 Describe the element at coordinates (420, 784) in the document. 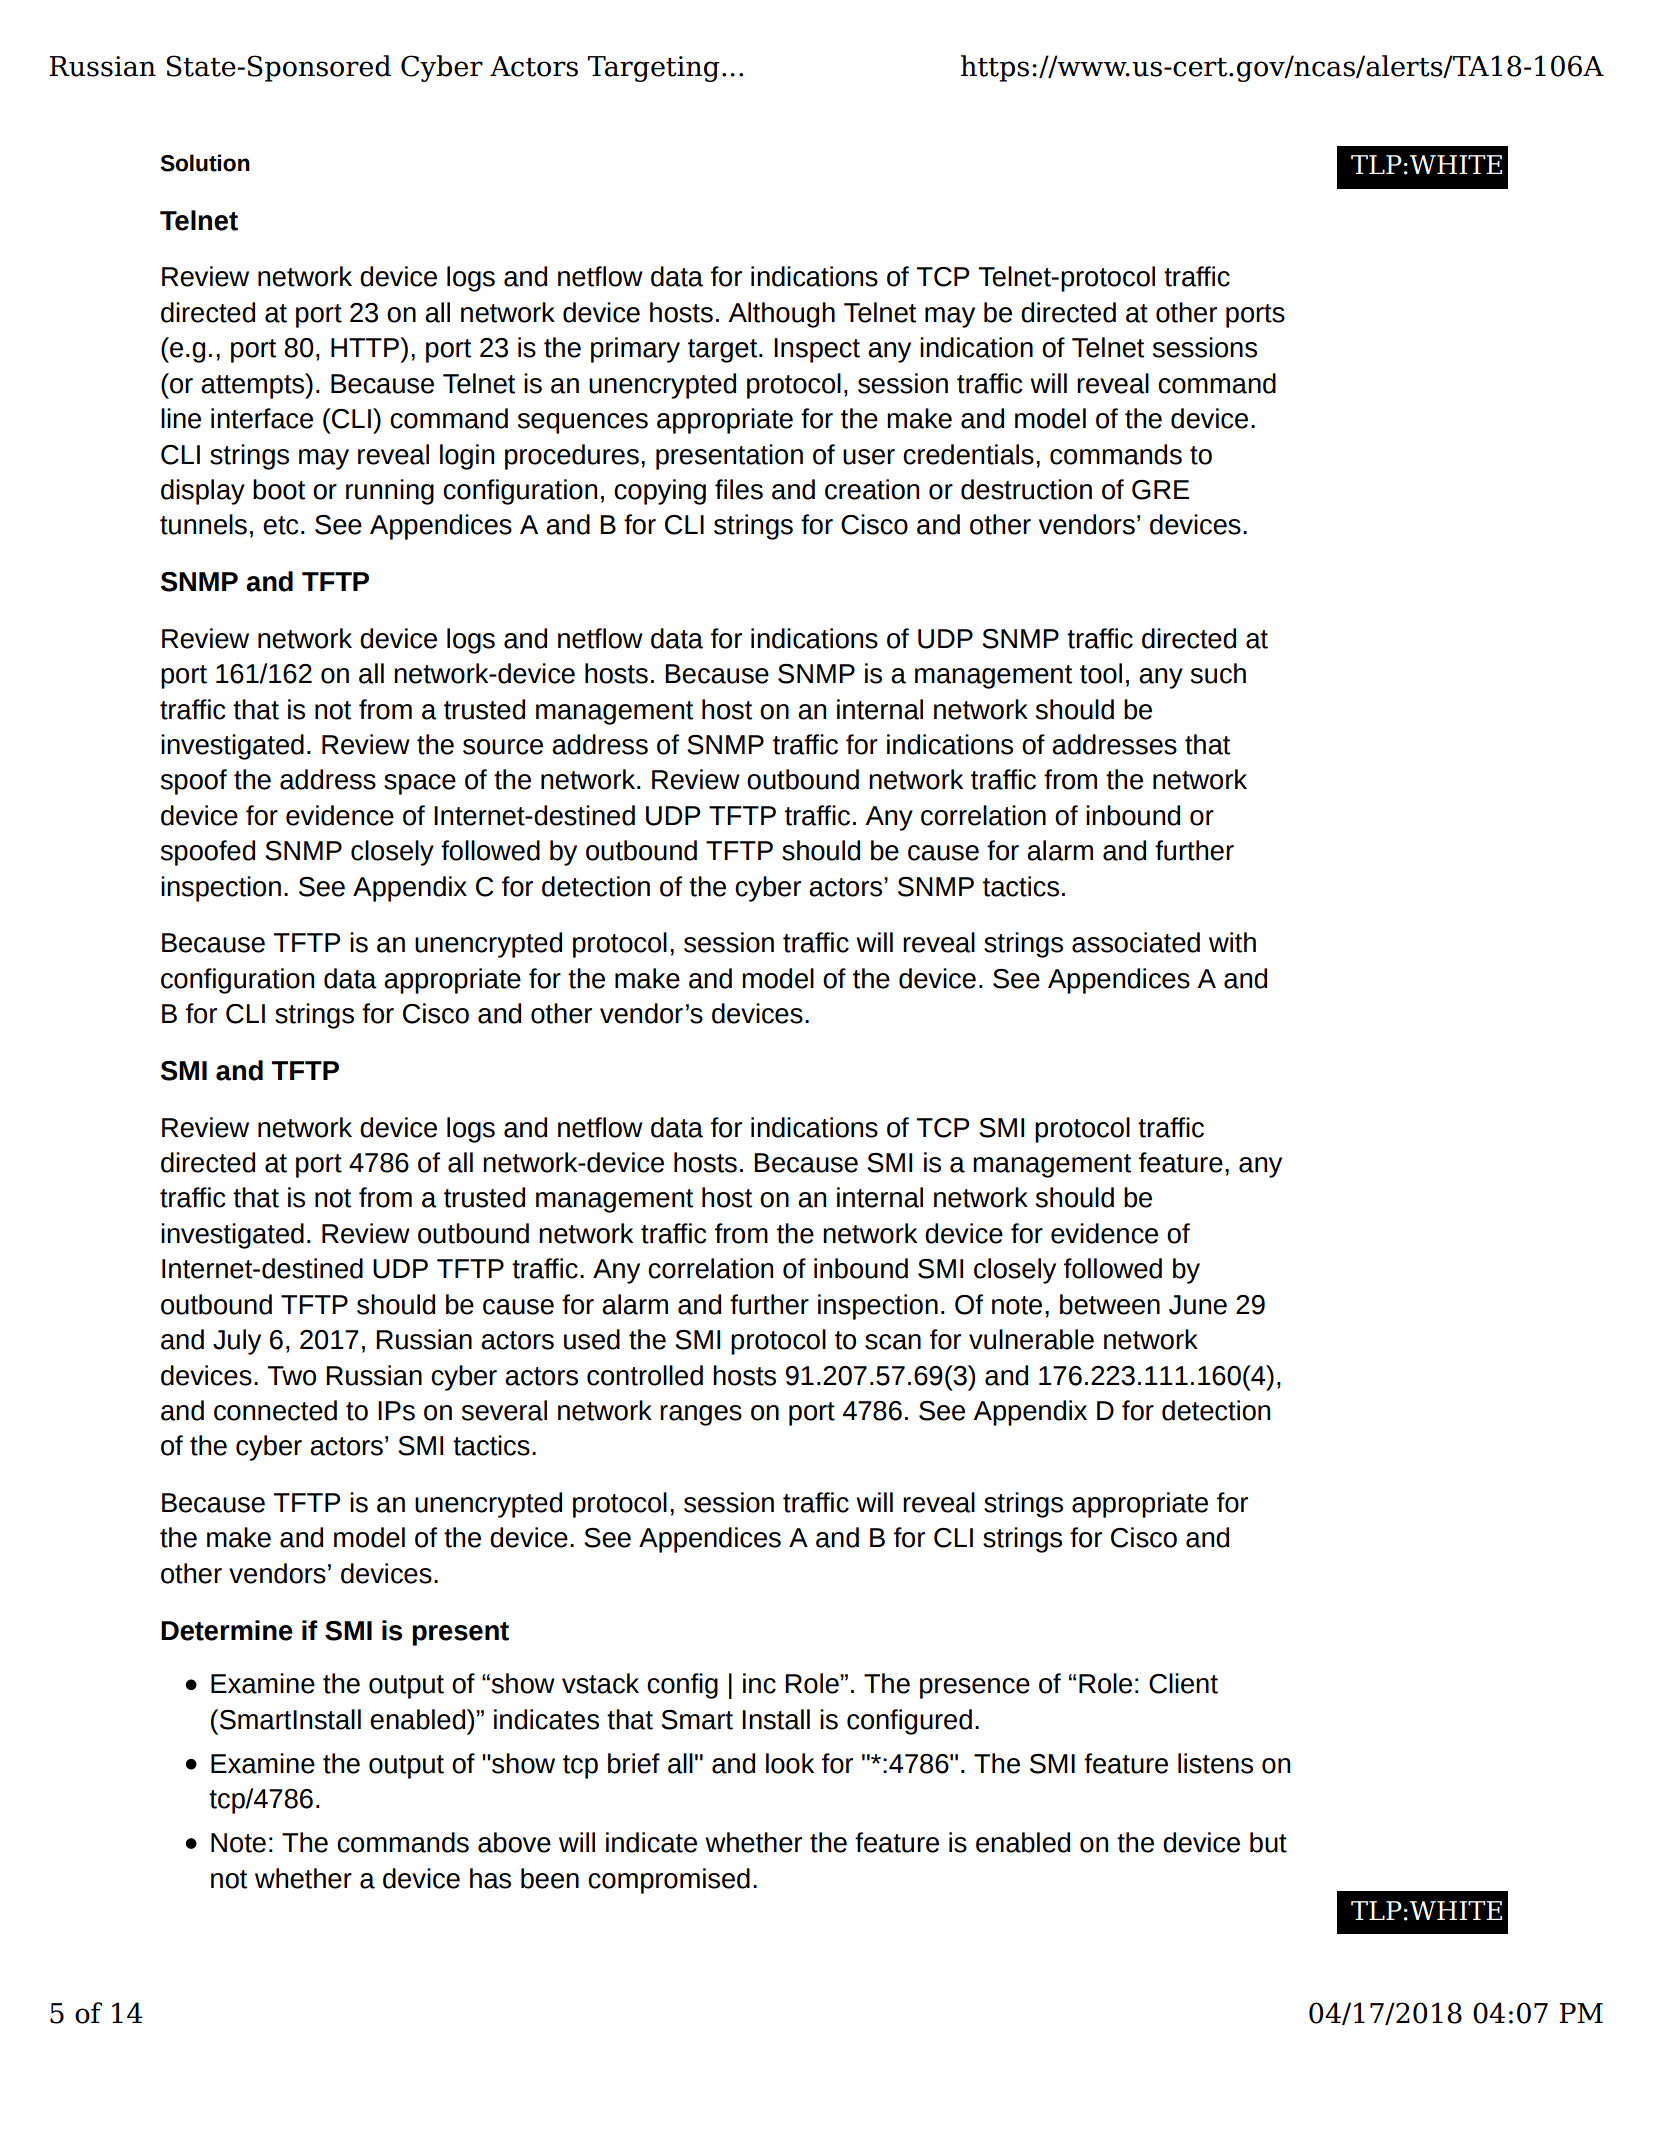

I see `space` at that location.
